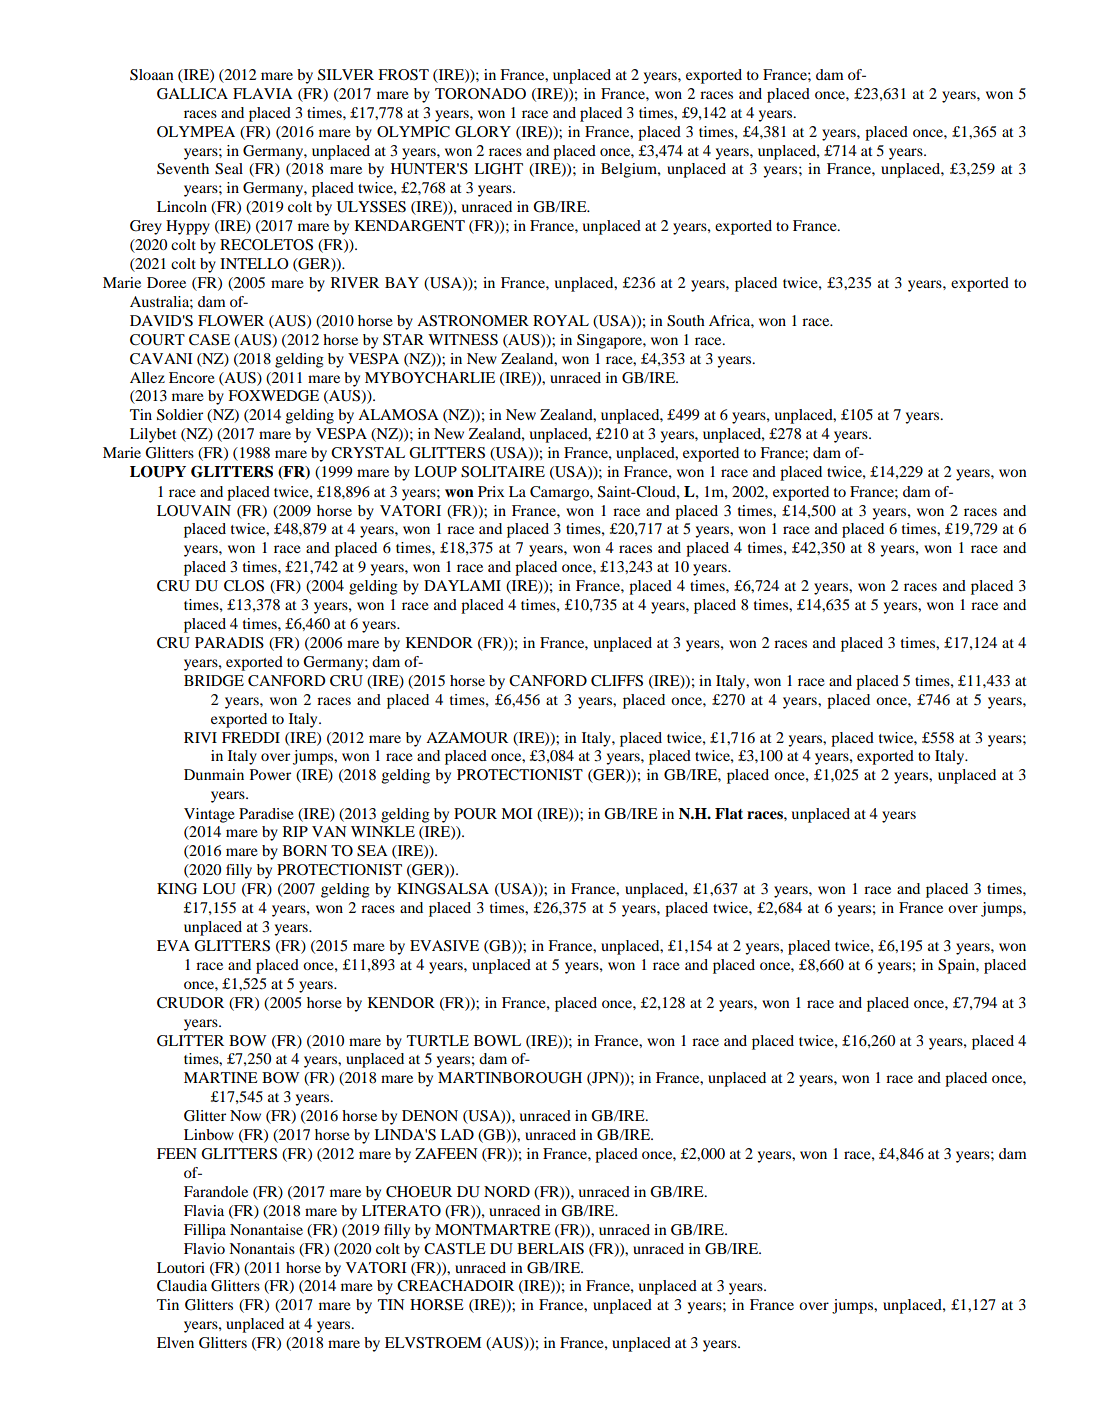  What do you see at coordinates (413, 132) in the image?
I see `OLYMPIC` at bounding box center [413, 132].
